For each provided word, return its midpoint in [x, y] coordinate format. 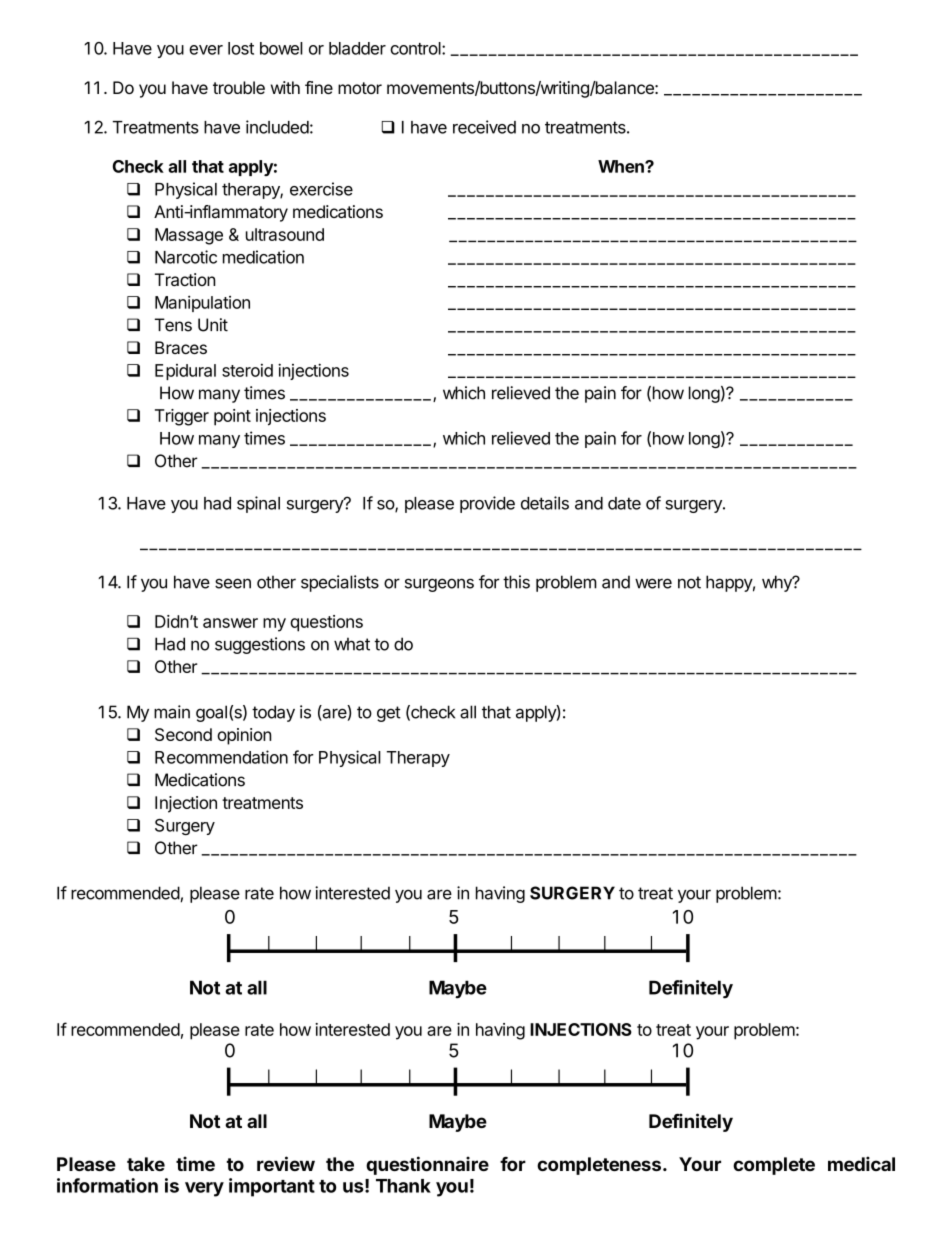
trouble [239, 87]
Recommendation [221, 757]
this [516, 582]
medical [861, 1163]
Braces [181, 347]
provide [487, 504]
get [389, 714]
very [204, 1189]
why [778, 583]
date [624, 503]
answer [230, 623]
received [484, 127]
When [622, 166]
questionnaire [427, 1165]
